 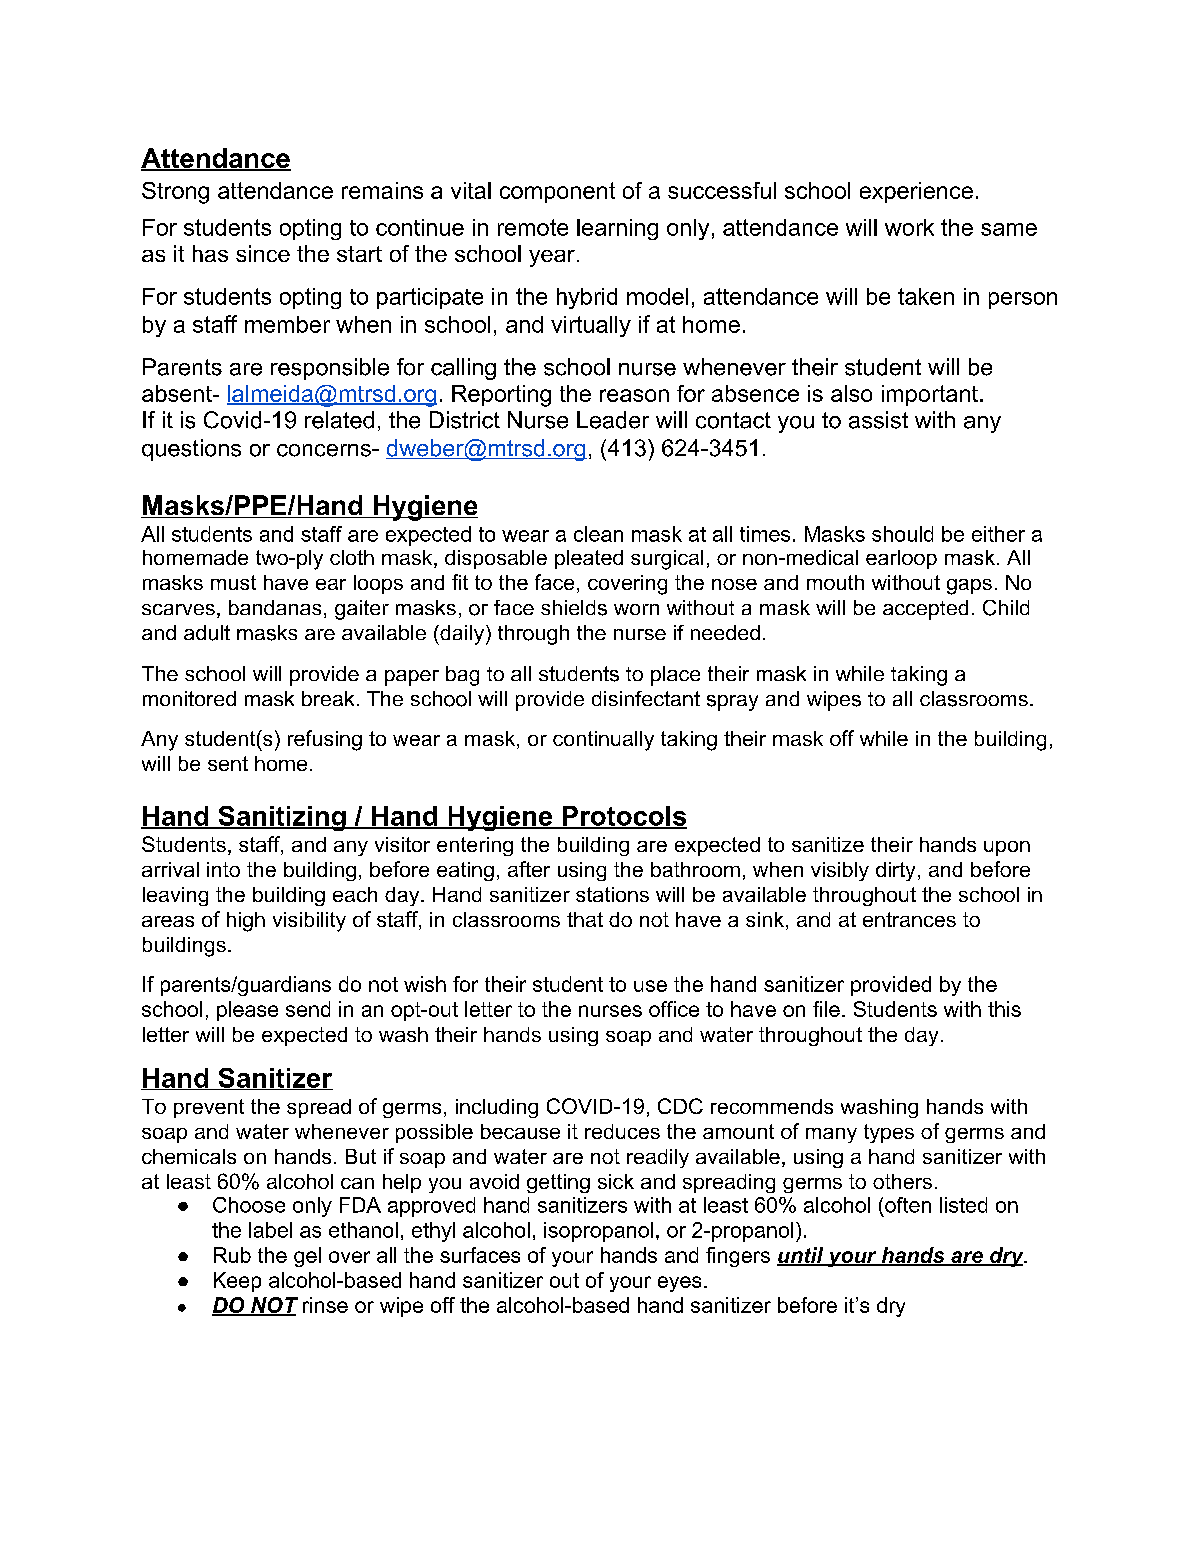 What do you see at coordinates (909, 227) in the image?
I see `work` at bounding box center [909, 227].
